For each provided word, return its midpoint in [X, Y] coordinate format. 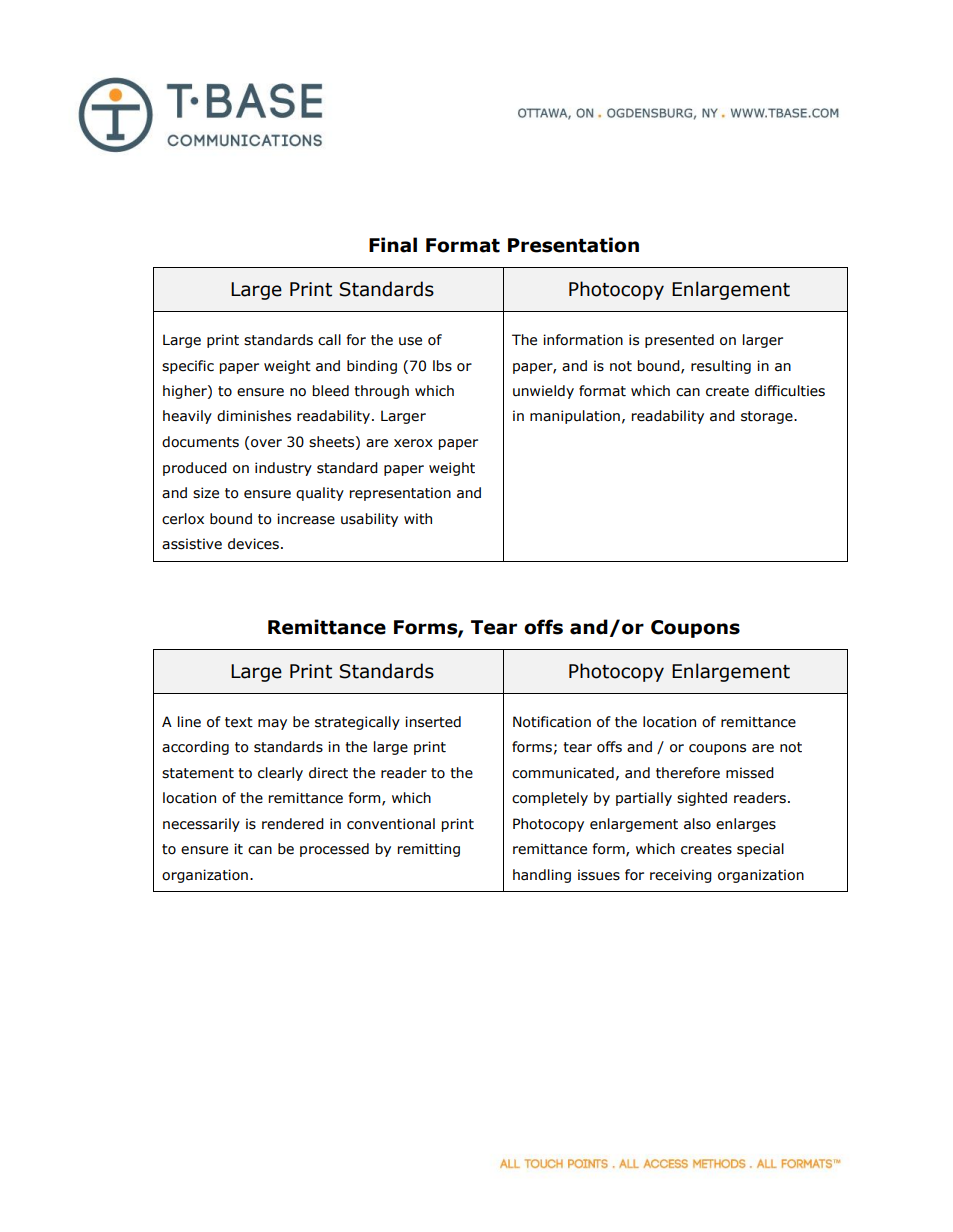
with [418, 519]
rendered [293, 824]
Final [393, 245]
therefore [688, 773]
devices [253, 544]
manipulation [575, 417]
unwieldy [543, 392]
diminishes [254, 416]
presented [679, 341]
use [410, 341]
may [272, 724]
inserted [433, 722]
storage [768, 417]
